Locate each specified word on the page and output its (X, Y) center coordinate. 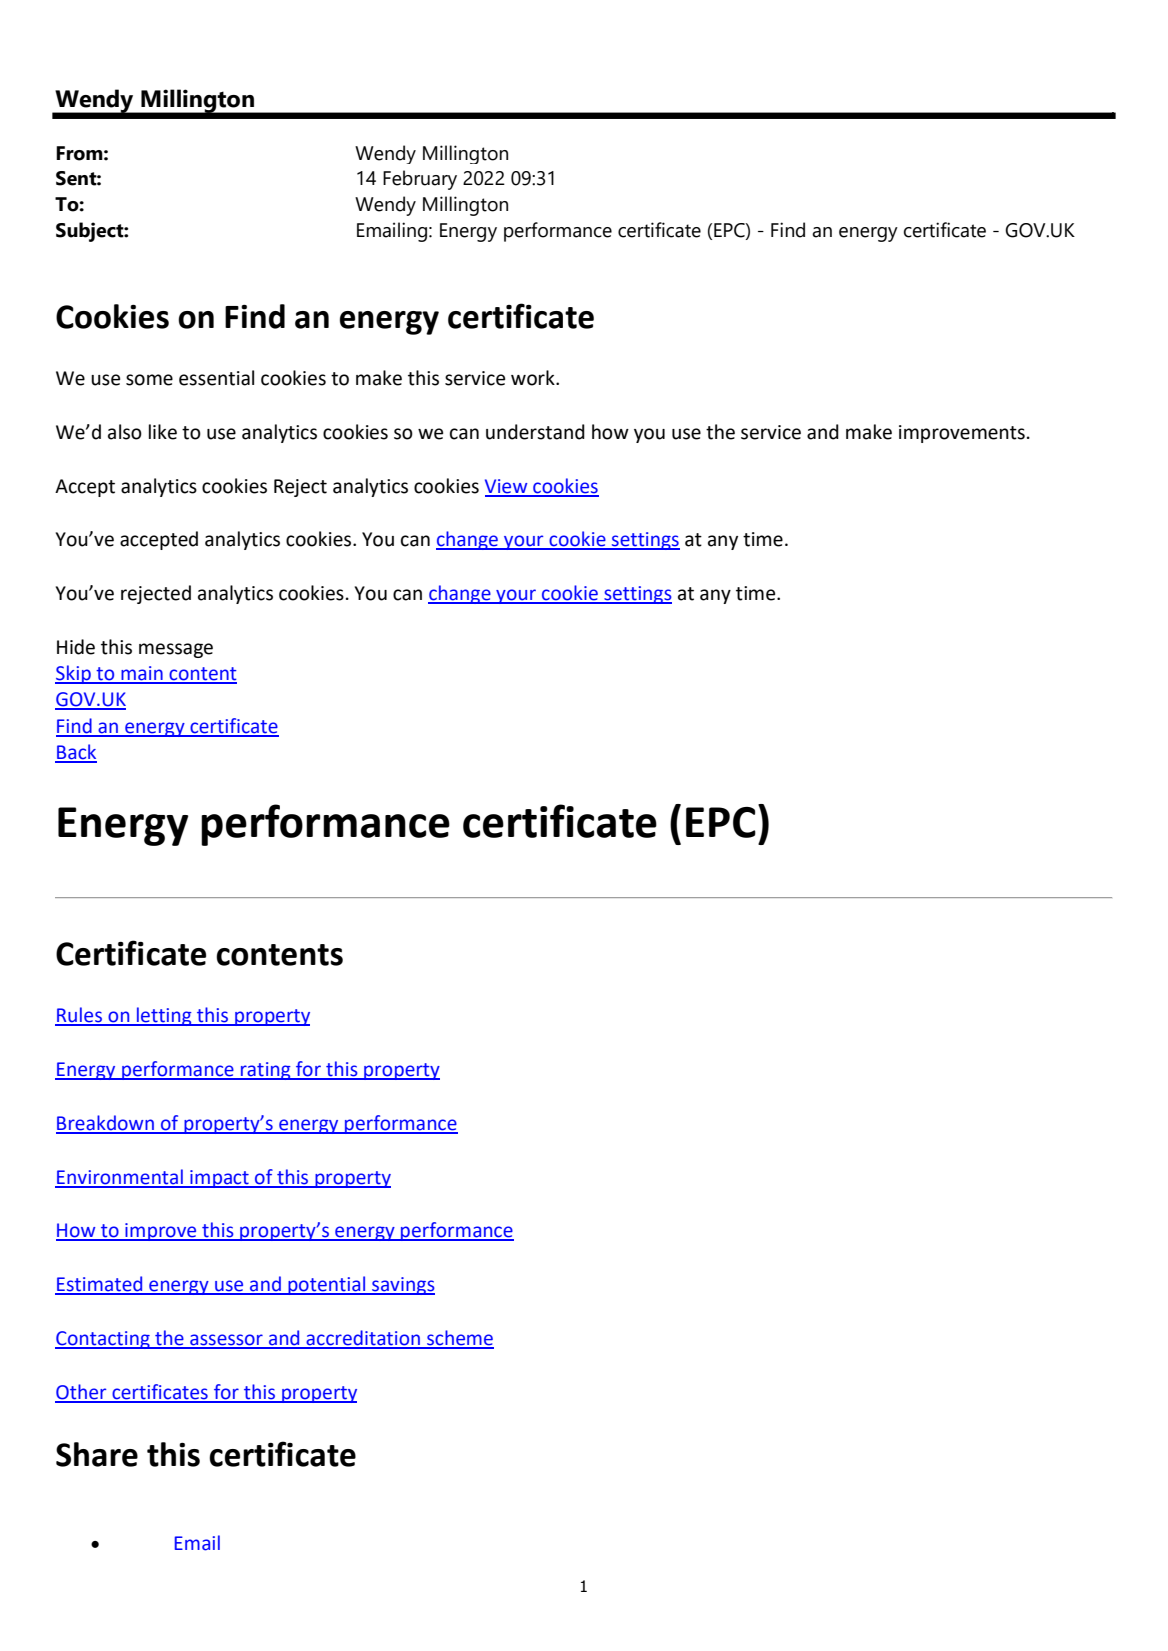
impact (219, 1179)
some (149, 380)
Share (97, 1454)
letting (164, 1016)
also (125, 432)
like (163, 432)
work (534, 378)
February (420, 180)
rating (266, 1071)
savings (402, 1286)
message (176, 650)
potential (327, 1285)
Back (76, 753)
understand (535, 432)
